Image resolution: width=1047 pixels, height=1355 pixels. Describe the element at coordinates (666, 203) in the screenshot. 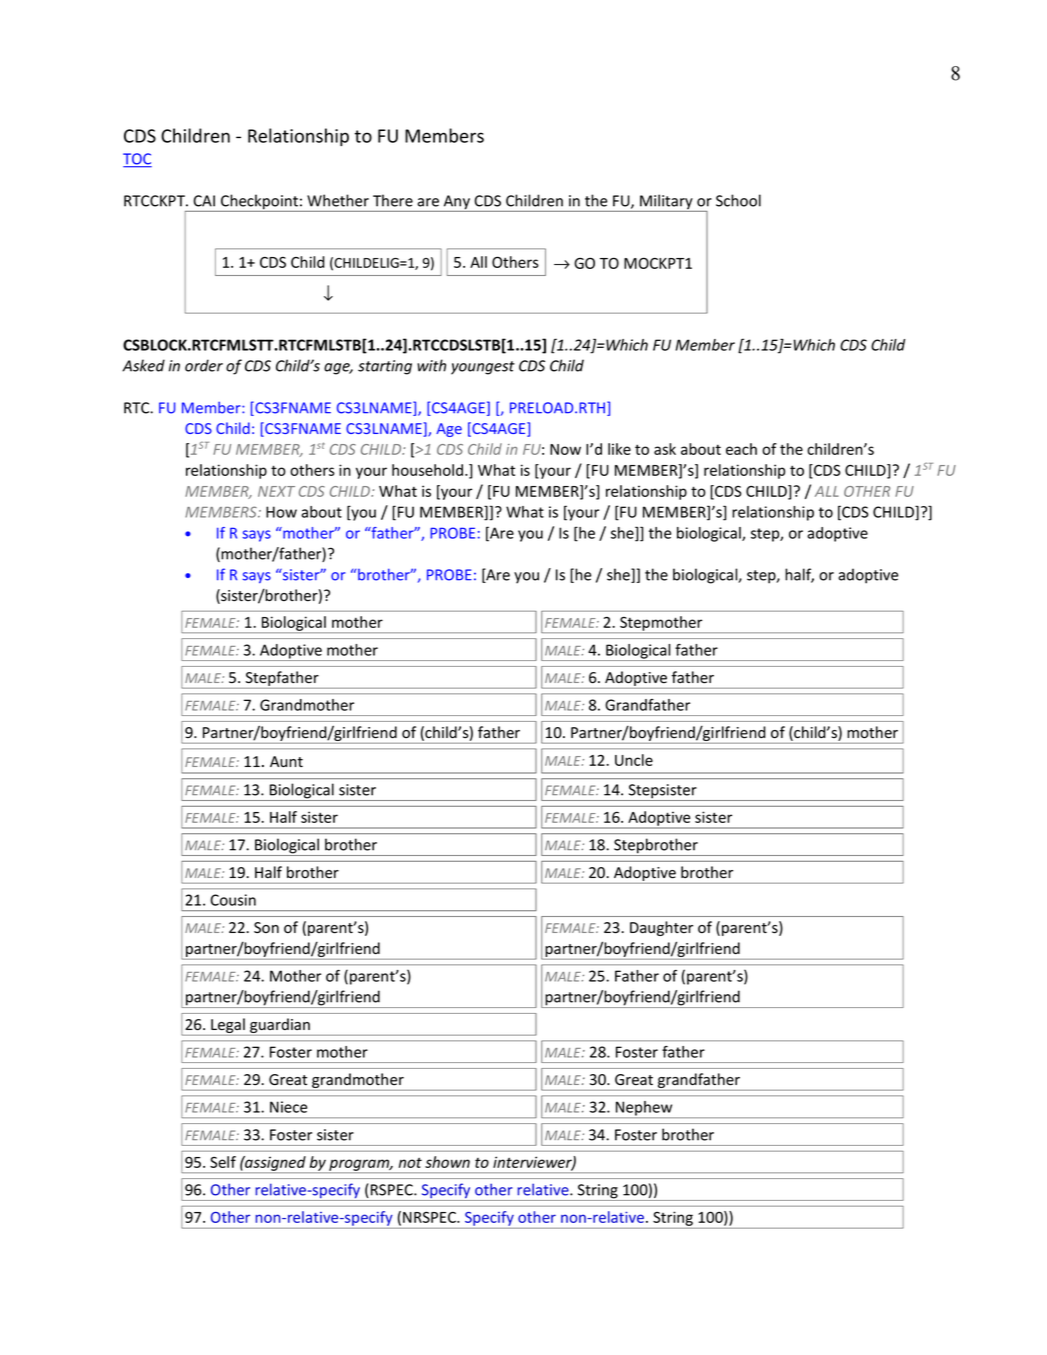

I see `Military` at that location.
